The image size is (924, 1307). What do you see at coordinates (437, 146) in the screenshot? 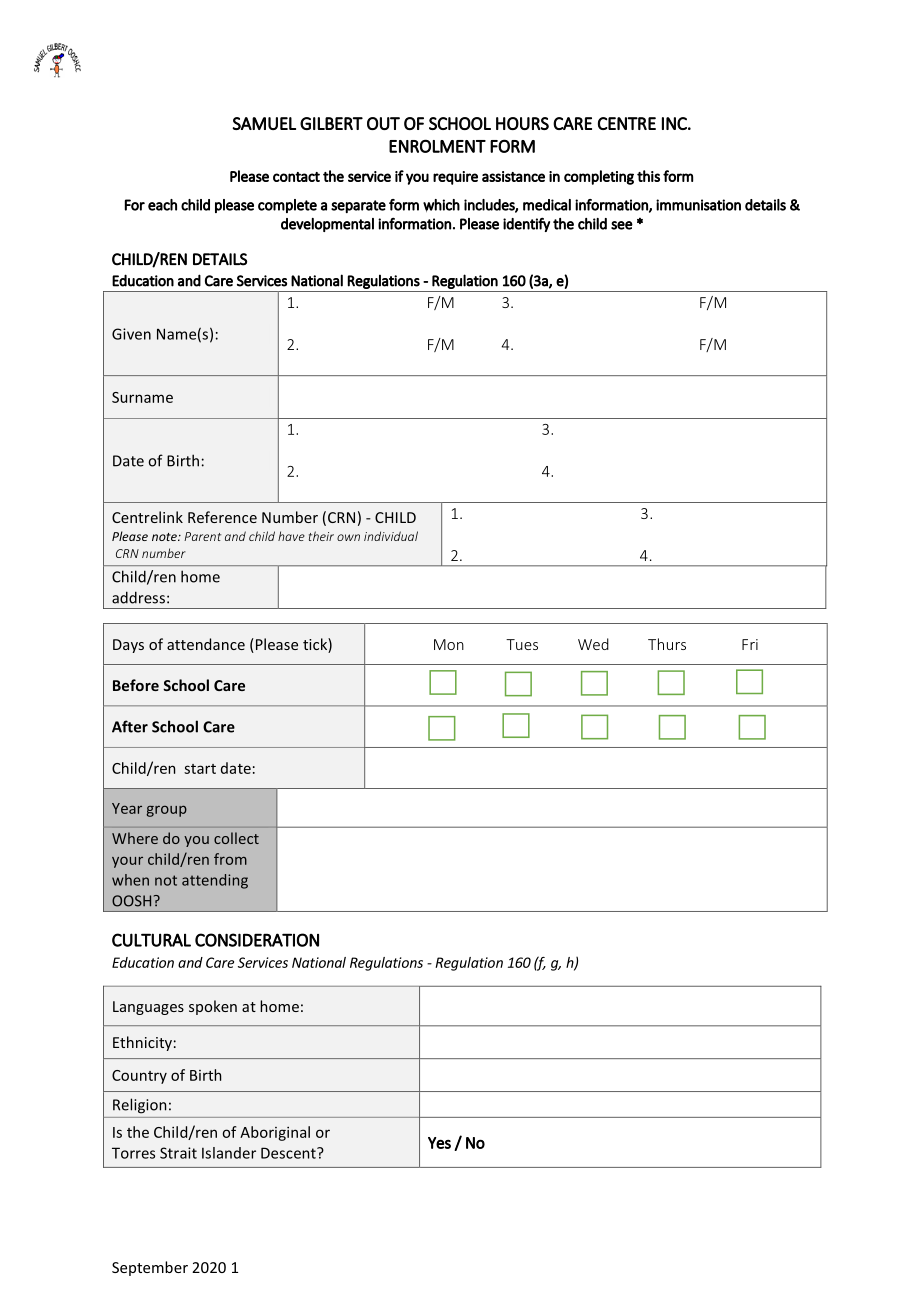
I see `ENROLMENT` at bounding box center [437, 146].
